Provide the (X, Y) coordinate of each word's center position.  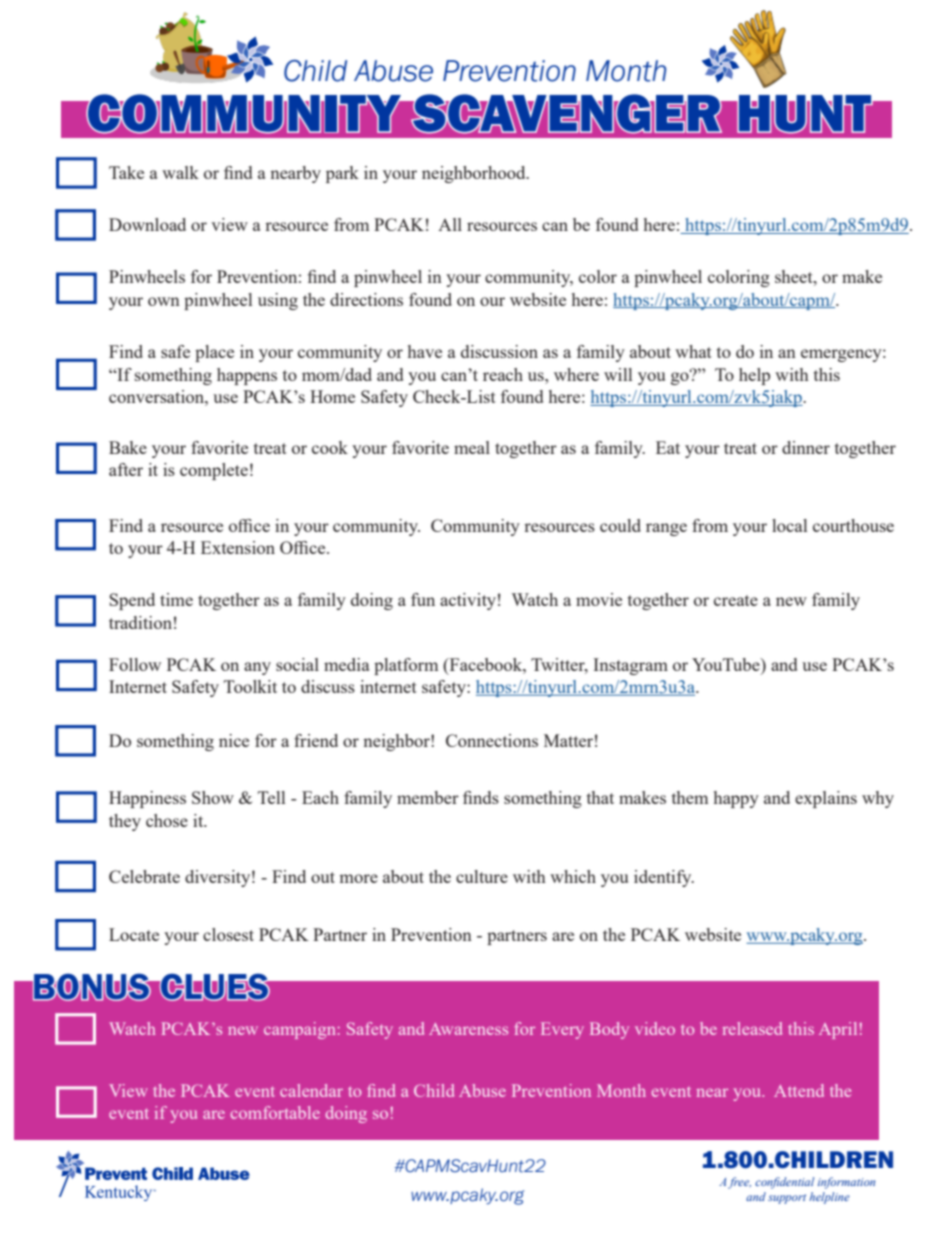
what (693, 351)
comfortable (275, 1112)
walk (180, 172)
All (450, 224)
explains (826, 799)
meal (472, 447)
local (789, 525)
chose (167, 820)
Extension (238, 547)
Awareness (468, 1029)
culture (482, 876)
